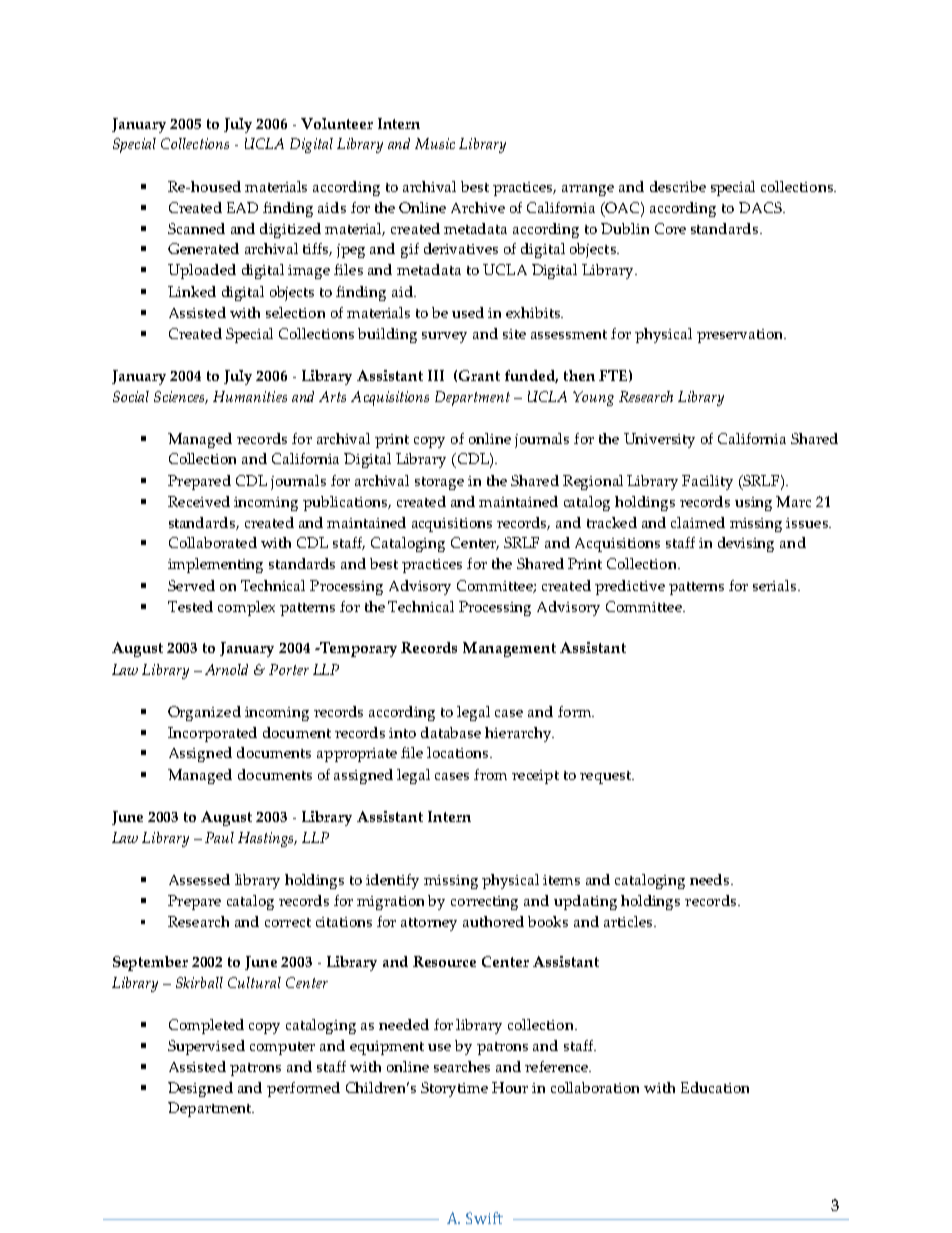  What do you see at coordinates (776, 585) in the image?
I see `serials` at bounding box center [776, 585].
